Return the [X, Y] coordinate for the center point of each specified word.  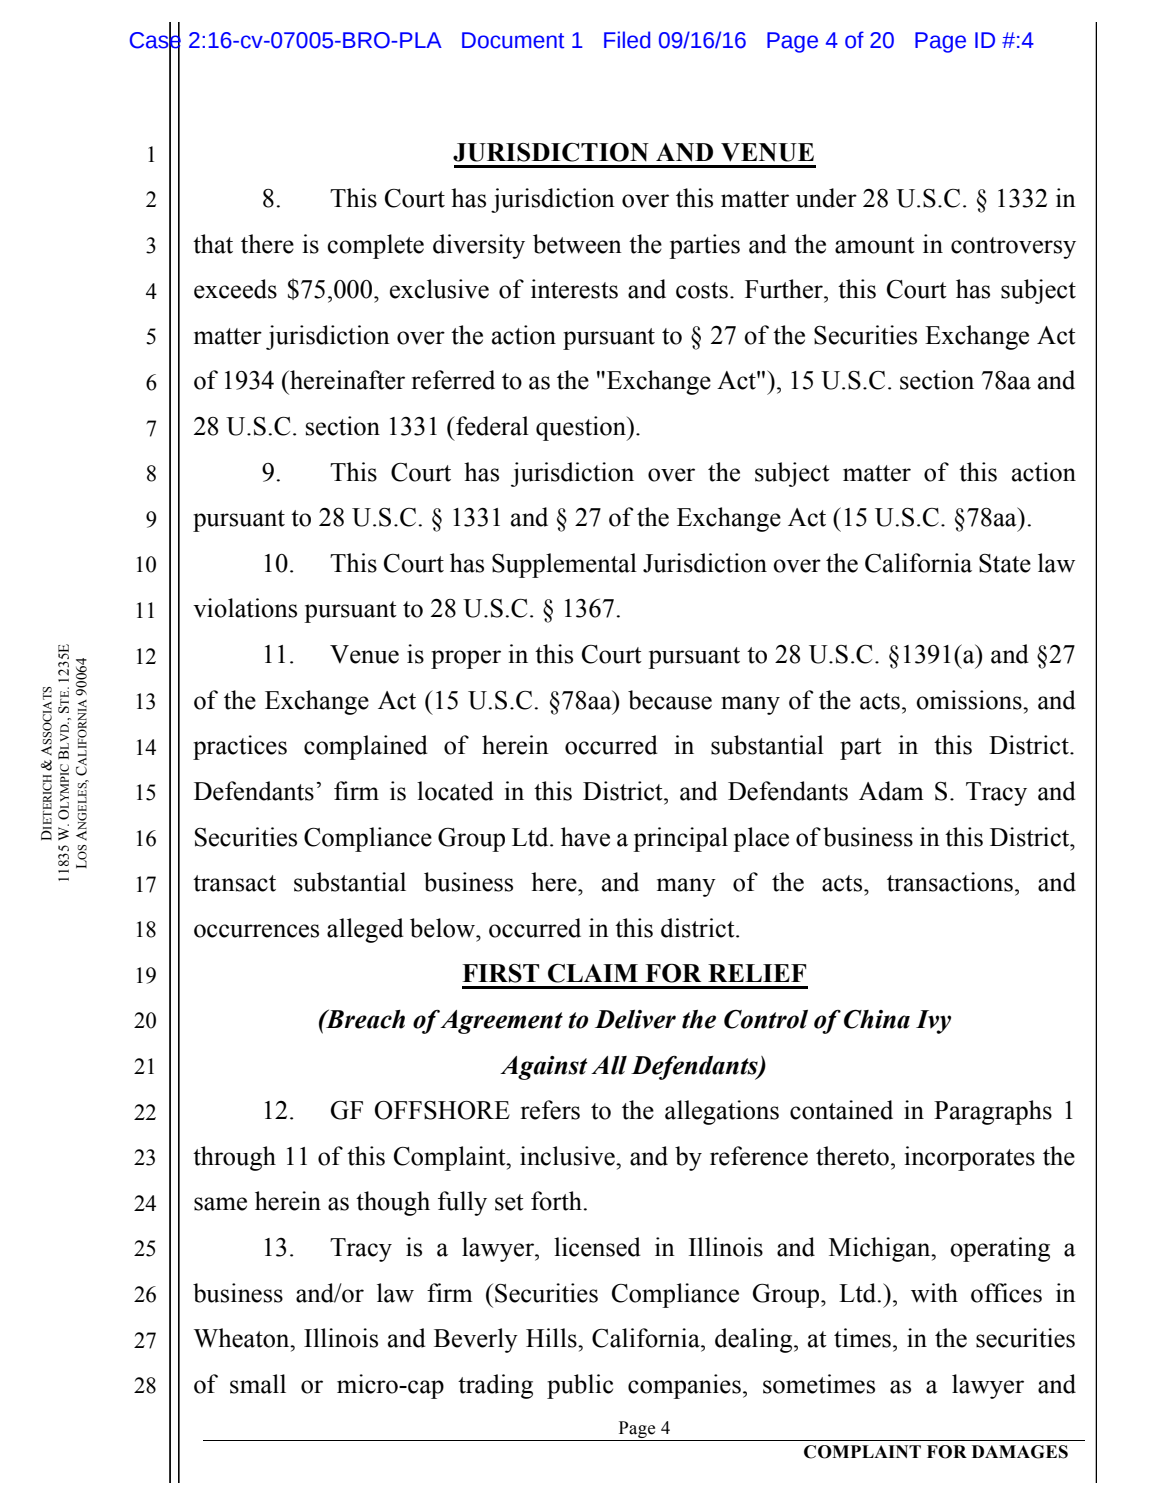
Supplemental [564, 565]
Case [155, 39]
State [1005, 563]
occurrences [256, 931]
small [258, 1384]
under [826, 198]
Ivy [933, 1022]
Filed [627, 40]
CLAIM [593, 973]
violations [245, 608]
